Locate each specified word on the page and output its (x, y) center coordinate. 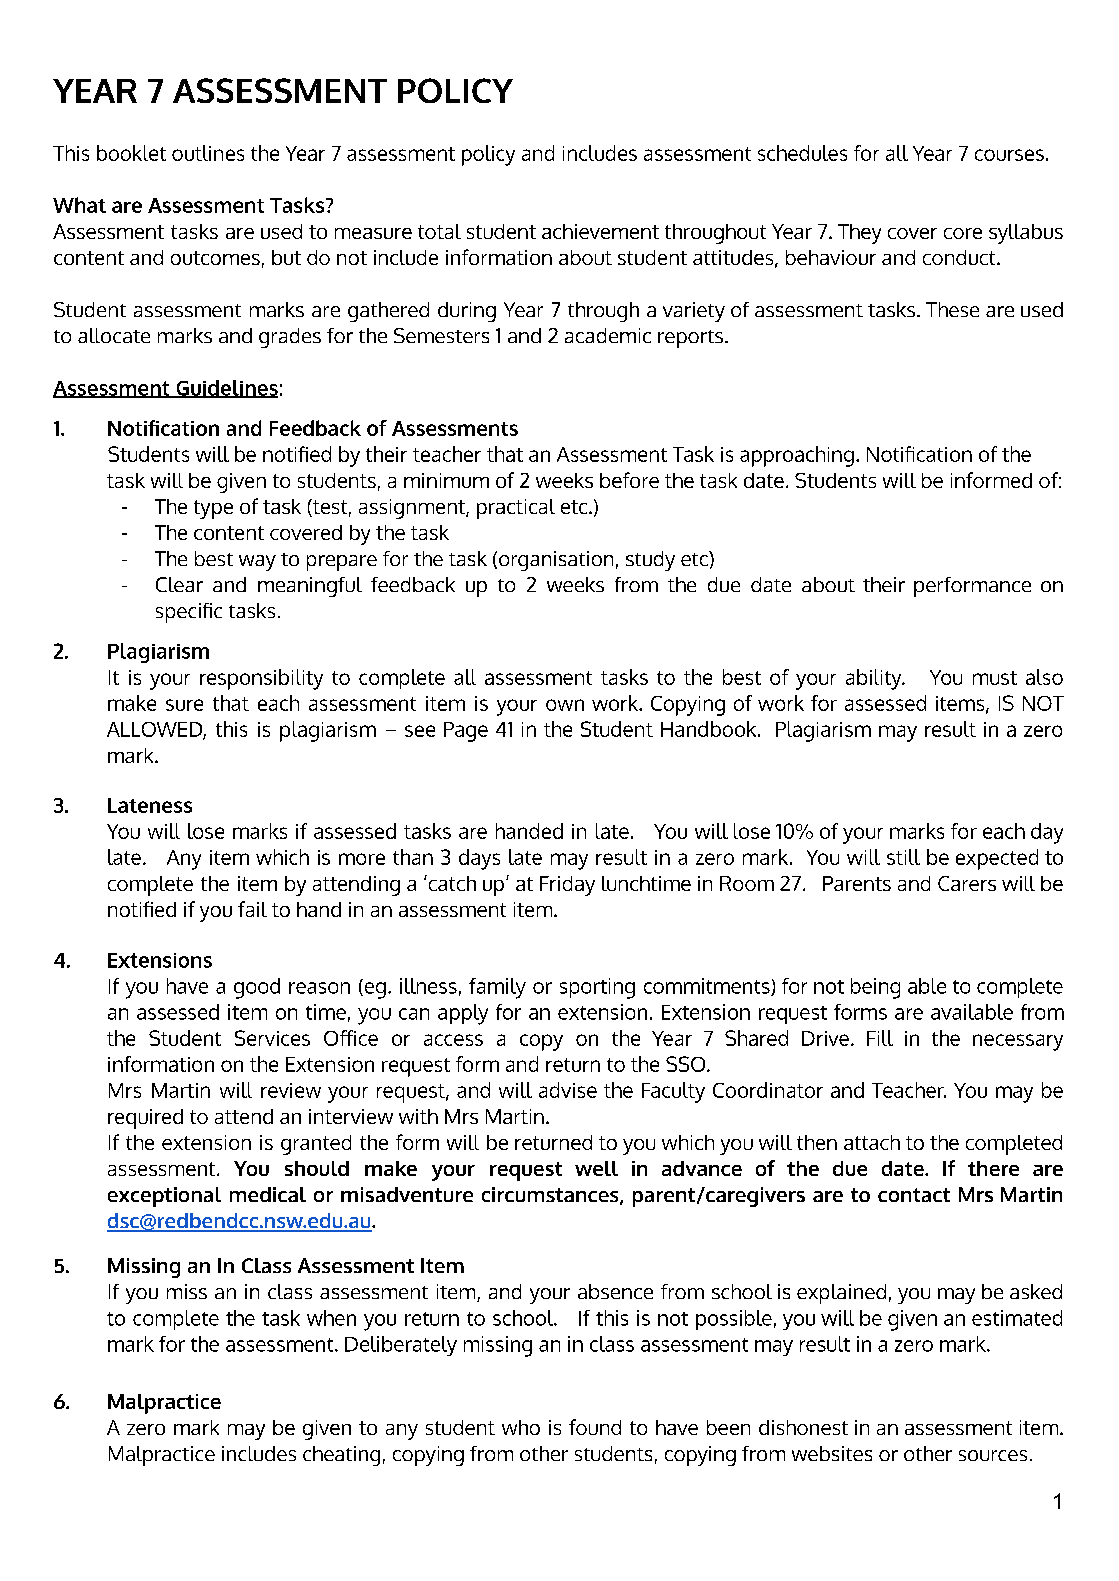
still (903, 857)
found (595, 1427)
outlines (208, 153)
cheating (341, 1456)
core (963, 233)
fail (252, 909)
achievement (600, 231)
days (479, 859)
